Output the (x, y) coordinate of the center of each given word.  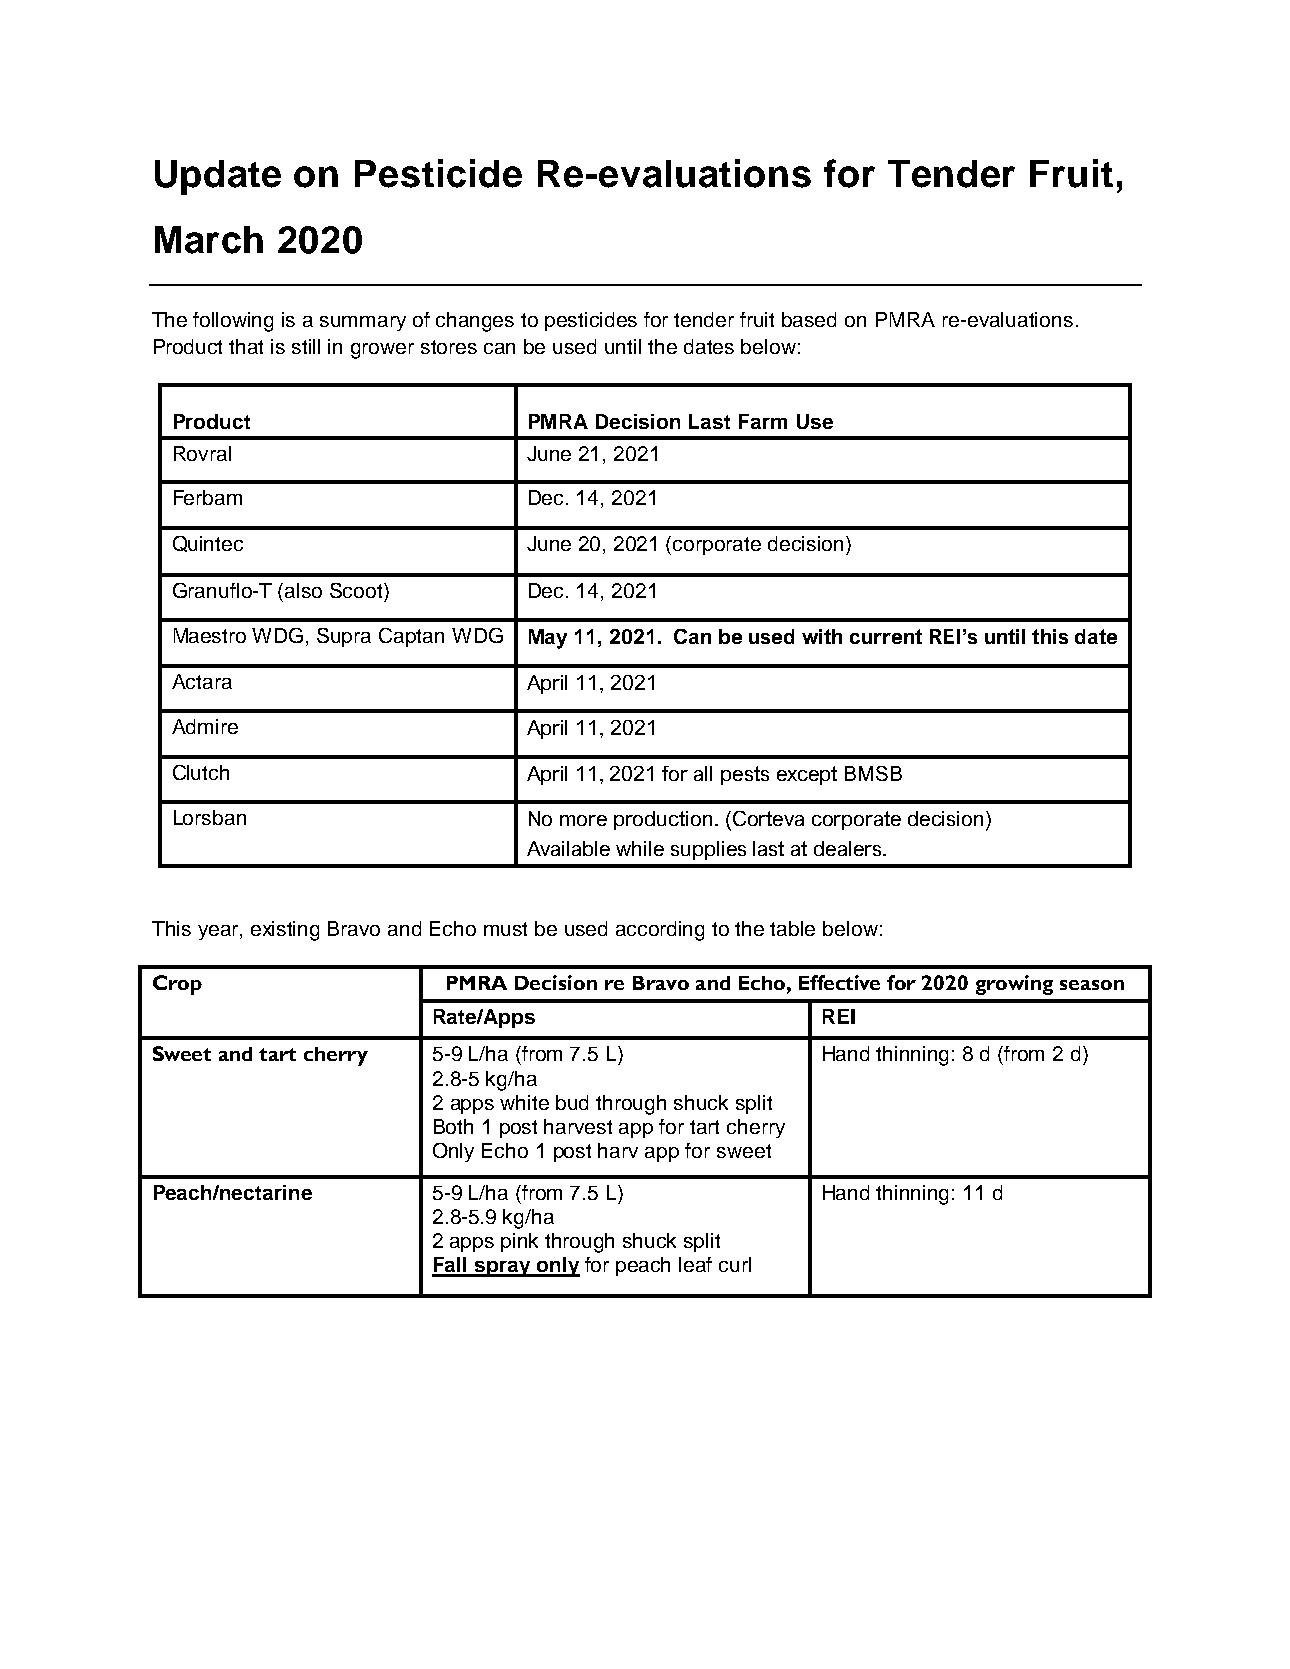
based (809, 319)
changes (475, 322)
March (209, 240)
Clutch (201, 772)
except (807, 775)
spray (502, 1269)
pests (745, 775)
